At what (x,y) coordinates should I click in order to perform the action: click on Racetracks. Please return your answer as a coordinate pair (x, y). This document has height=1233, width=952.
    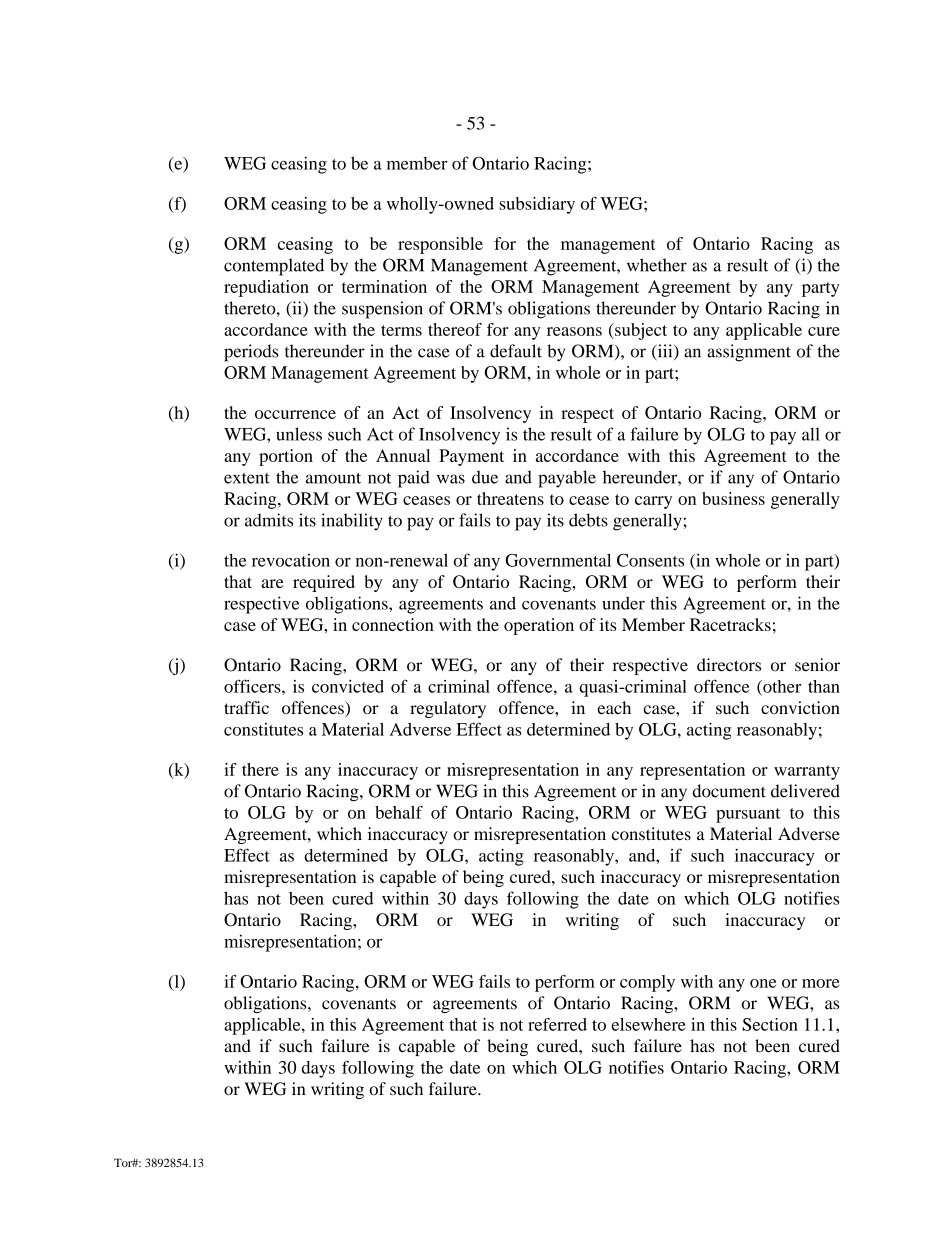
    Looking at the image, I should click on (730, 624).
